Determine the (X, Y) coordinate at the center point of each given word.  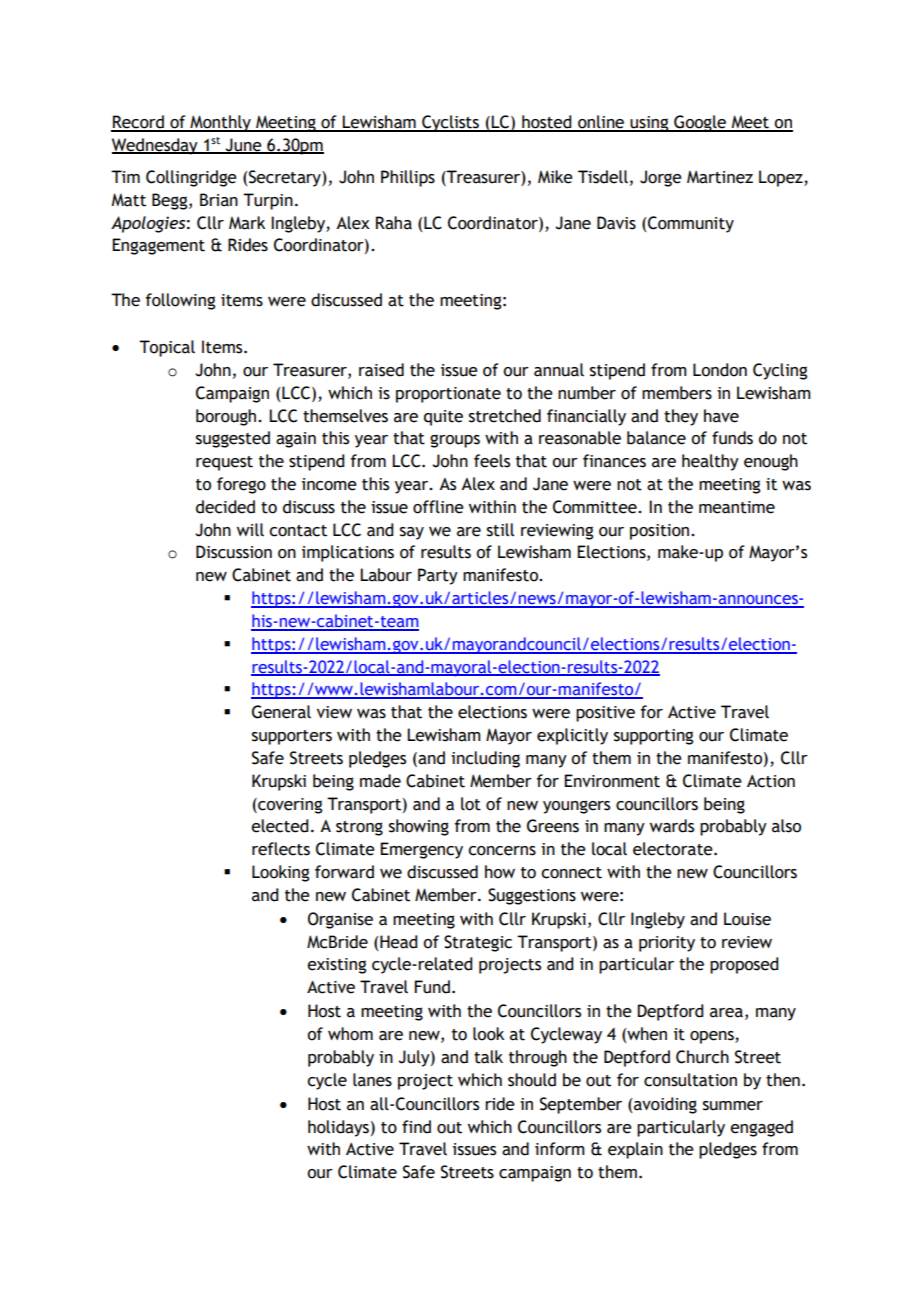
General (281, 712)
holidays (338, 1128)
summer (733, 1106)
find (416, 1127)
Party (438, 576)
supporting (653, 737)
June (244, 145)
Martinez (720, 177)
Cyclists (450, 123)
